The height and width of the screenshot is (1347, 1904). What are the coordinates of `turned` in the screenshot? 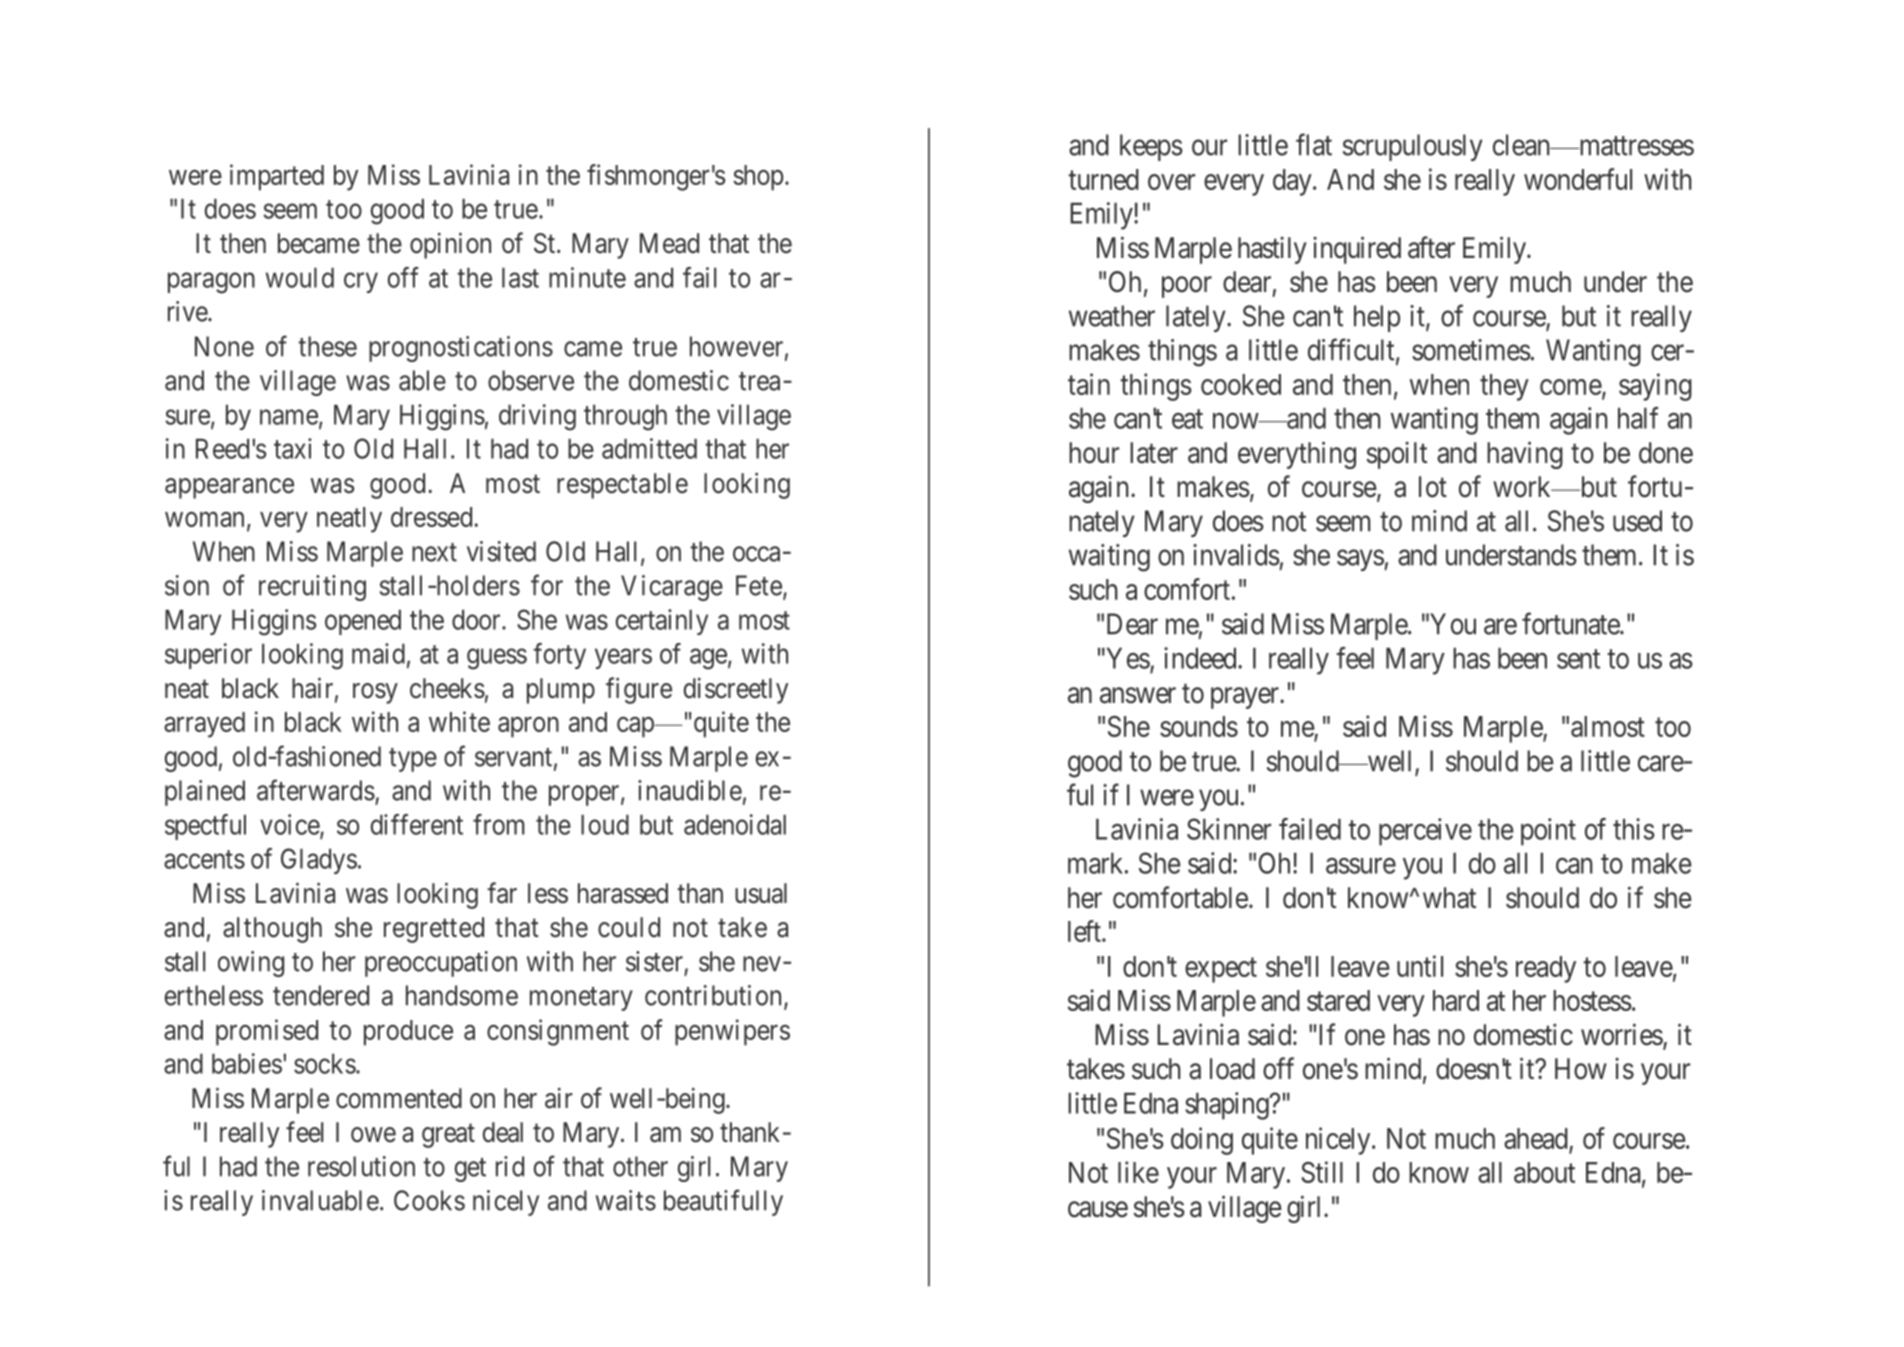 It's located at (1103, 179).
